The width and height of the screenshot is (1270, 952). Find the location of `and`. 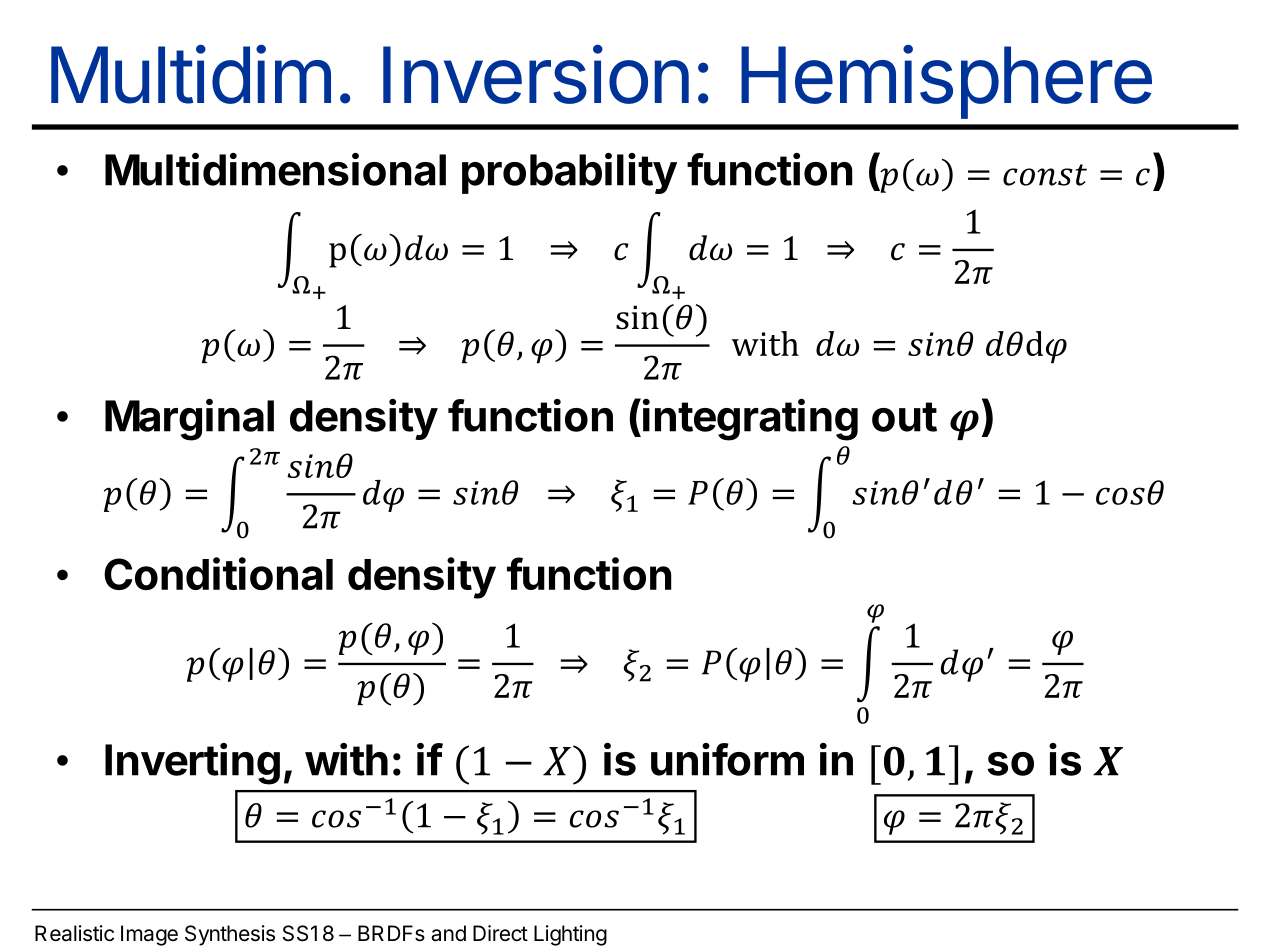

and is located at coordinates (448, 933).
